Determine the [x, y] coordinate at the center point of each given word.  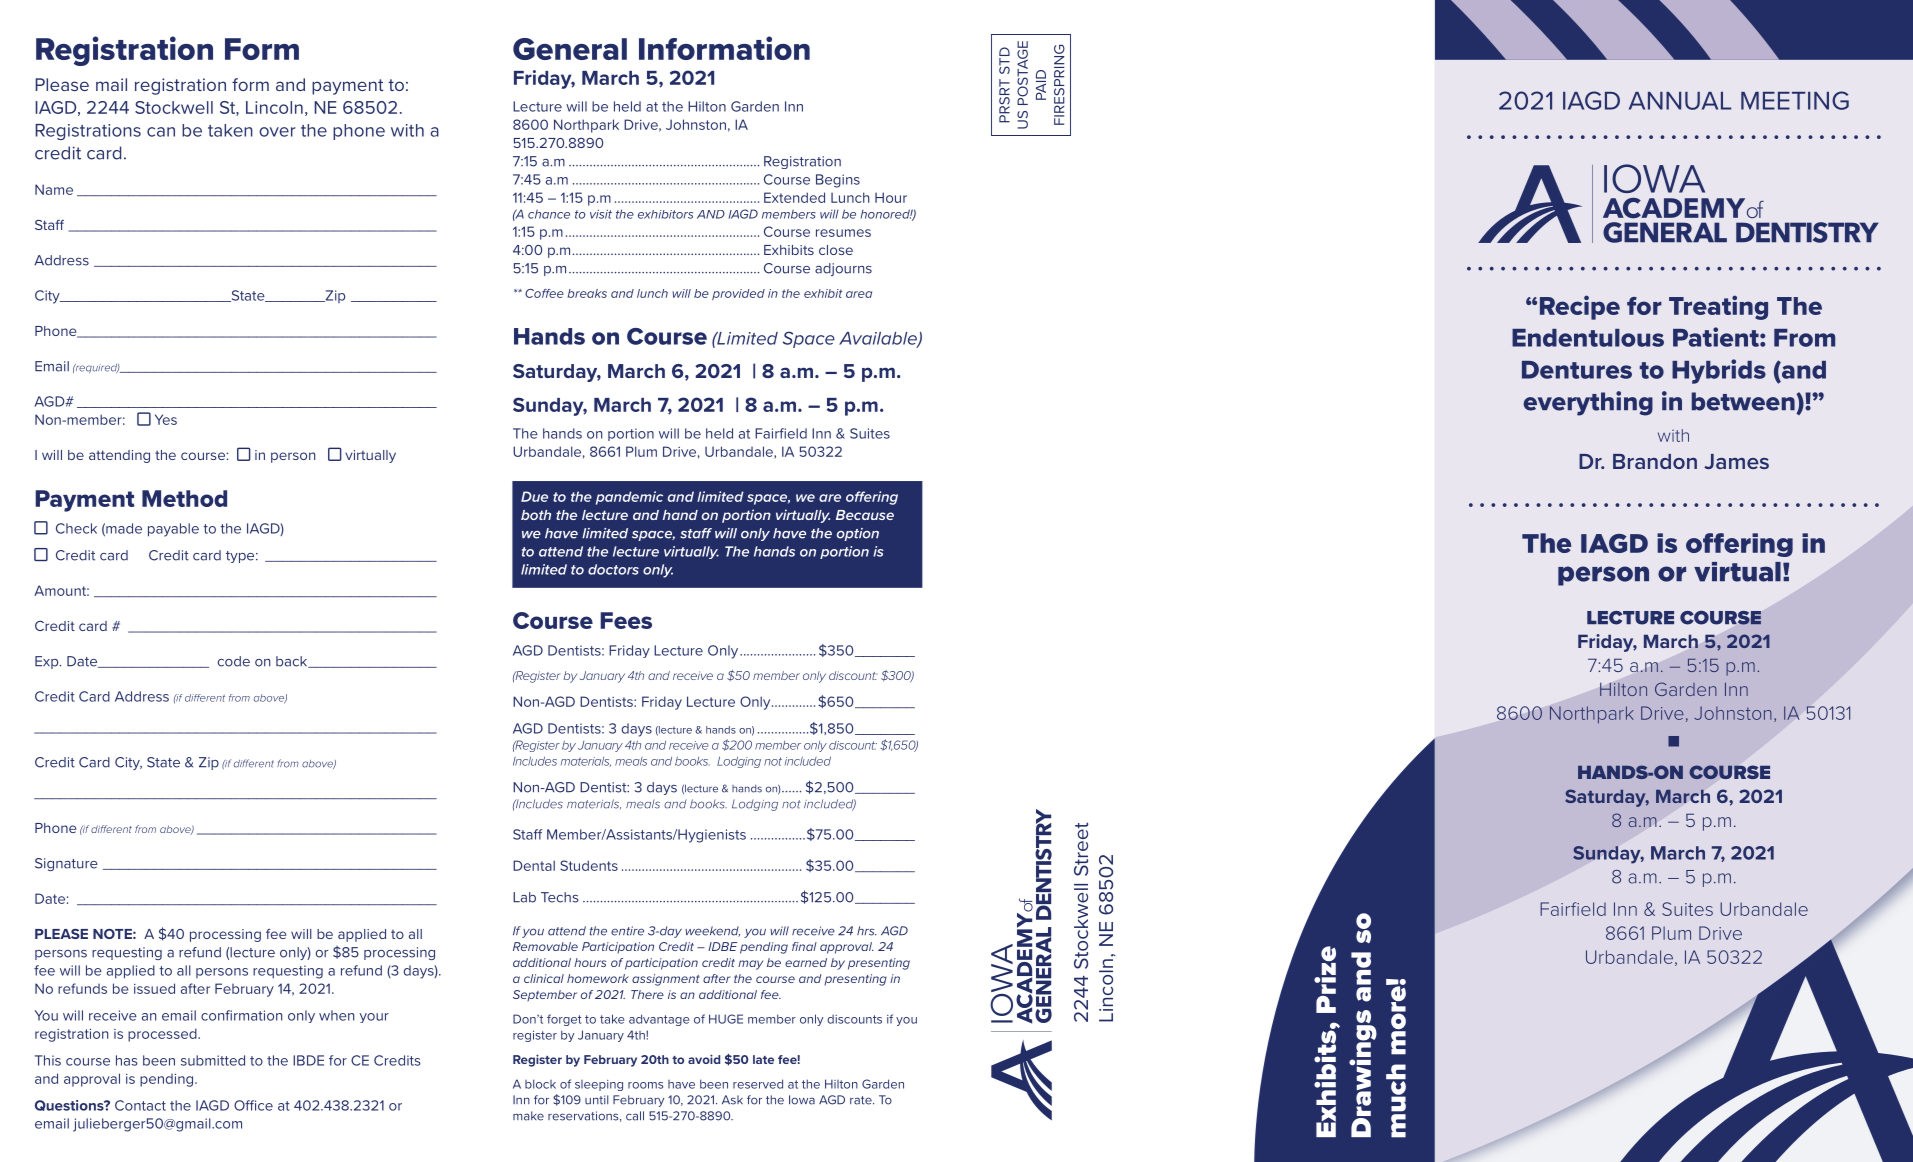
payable [173, 530]
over [277, 132]
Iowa [802, 1100]
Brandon [1655, 461]
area [859, 294]
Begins [838, 181]
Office [253, 1105]
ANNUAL [1680, 101]
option [858, 534]
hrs [867, 931]
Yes [166, 419]
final [804, 946]
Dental [534, 865]
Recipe [1580, 307]
